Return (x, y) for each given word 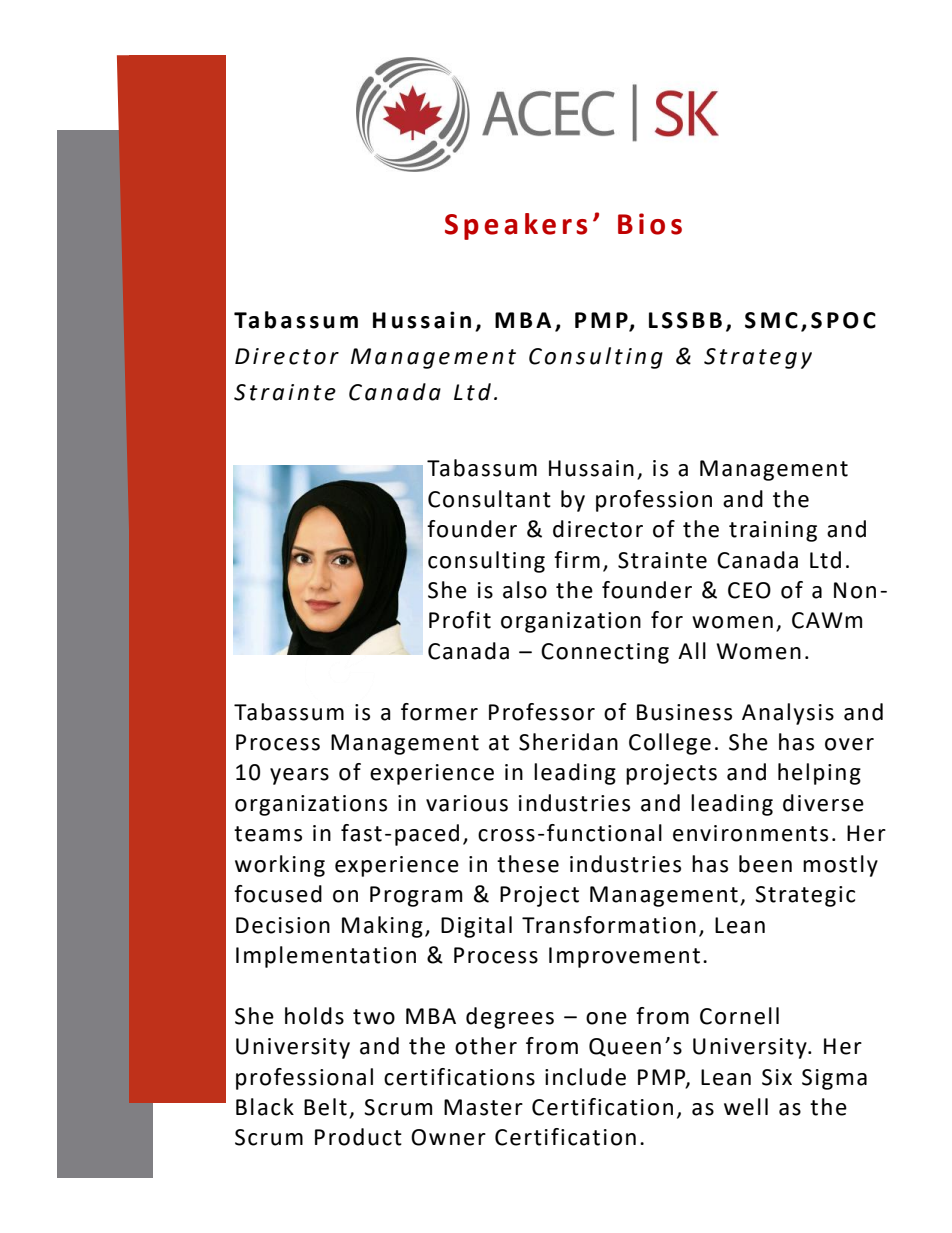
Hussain (591, 468)
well (746, 1107)
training (773, 531)
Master (483, 1107)
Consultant (489, 499)
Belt (325, 1107)
